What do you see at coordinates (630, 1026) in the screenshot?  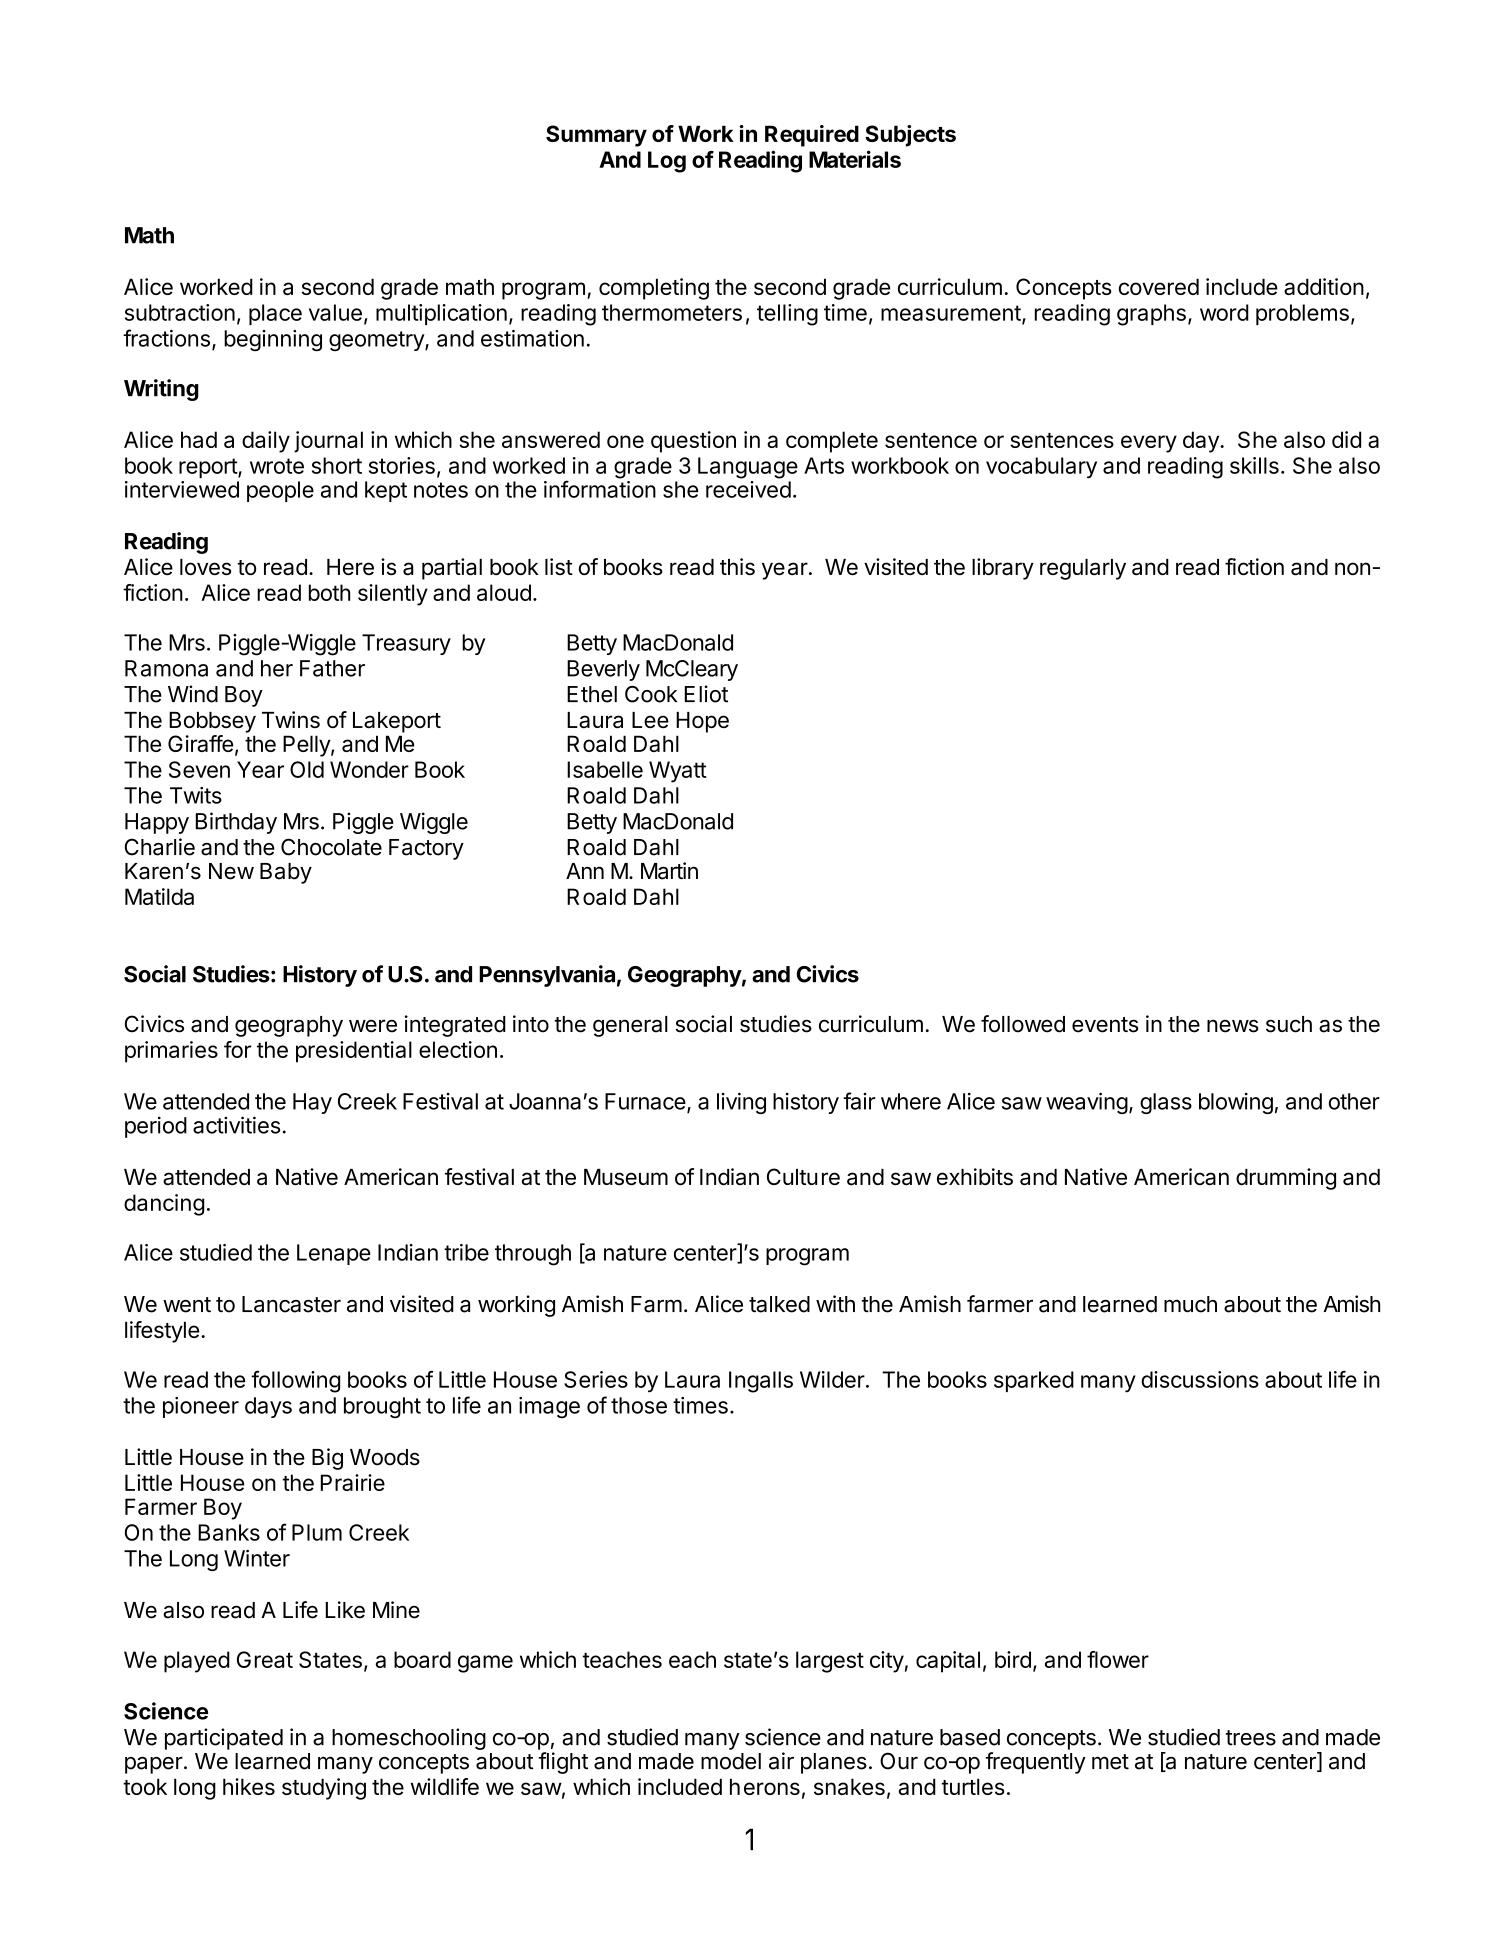 I see `general` at bounding box center [630, 1026].
